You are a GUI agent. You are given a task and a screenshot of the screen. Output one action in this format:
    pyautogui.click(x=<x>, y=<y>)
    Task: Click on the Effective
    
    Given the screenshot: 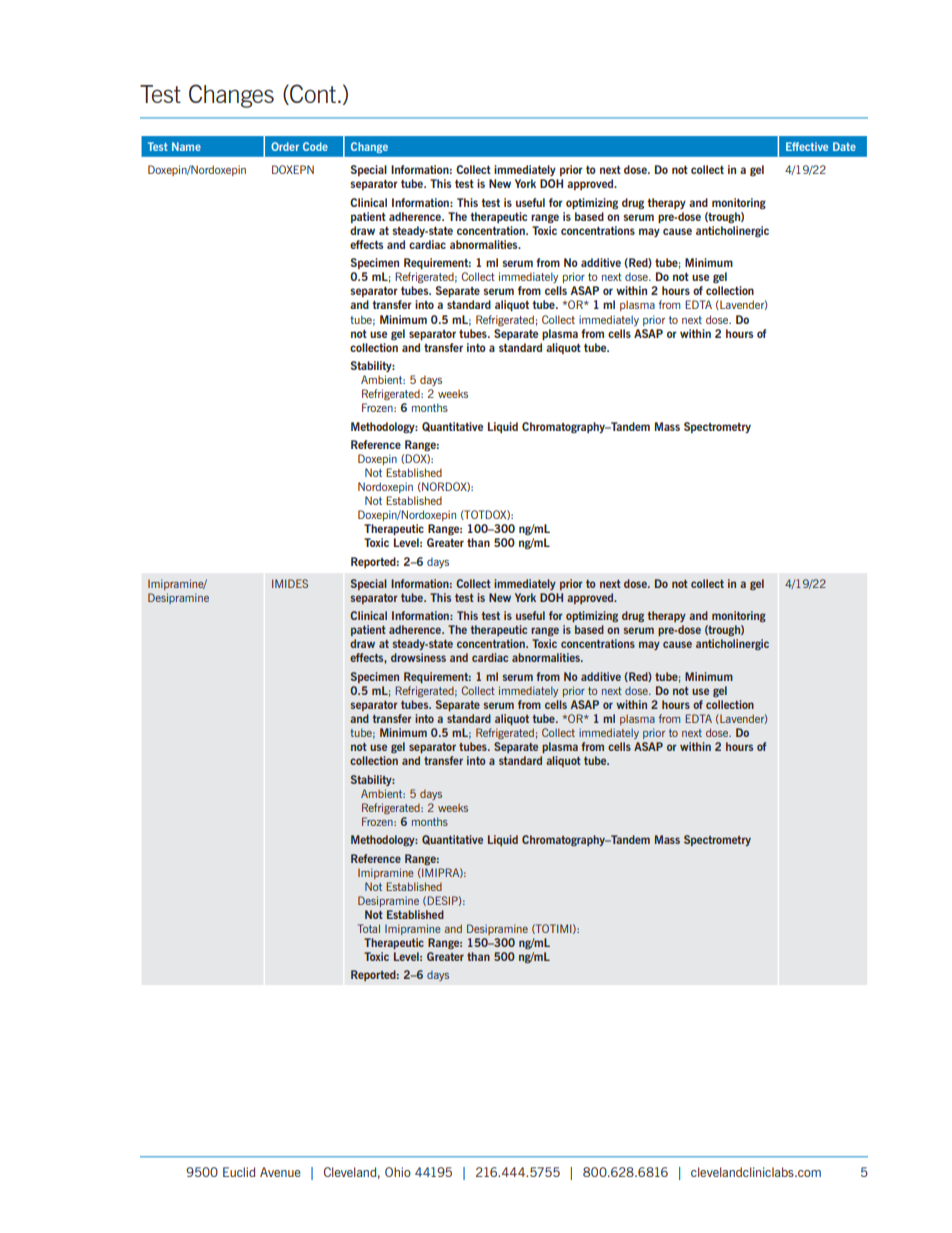 What is the action you would take?
    pyautogui.click(x=807, y=146)
